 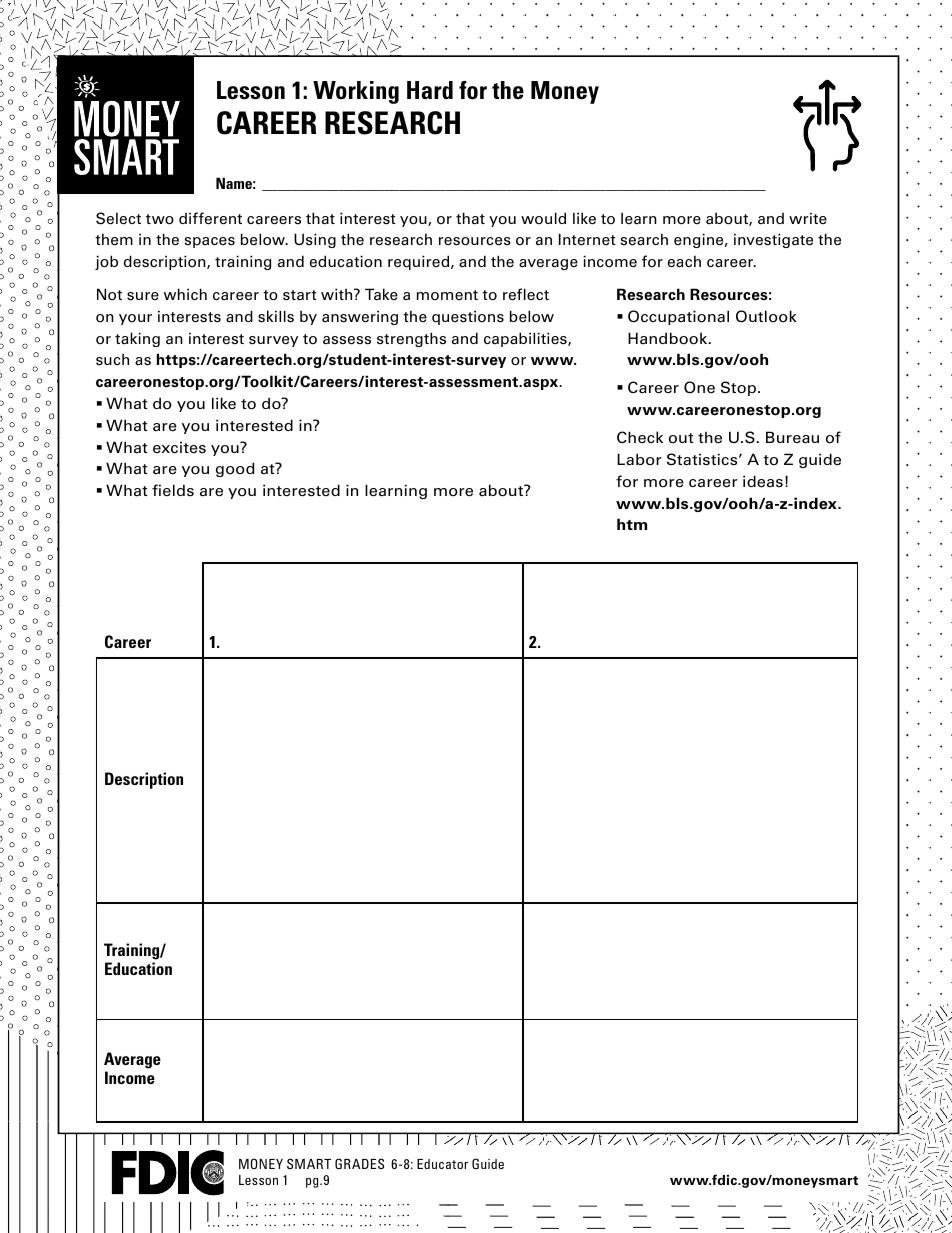 I want to click on htm, so click(x=632, y=524).
